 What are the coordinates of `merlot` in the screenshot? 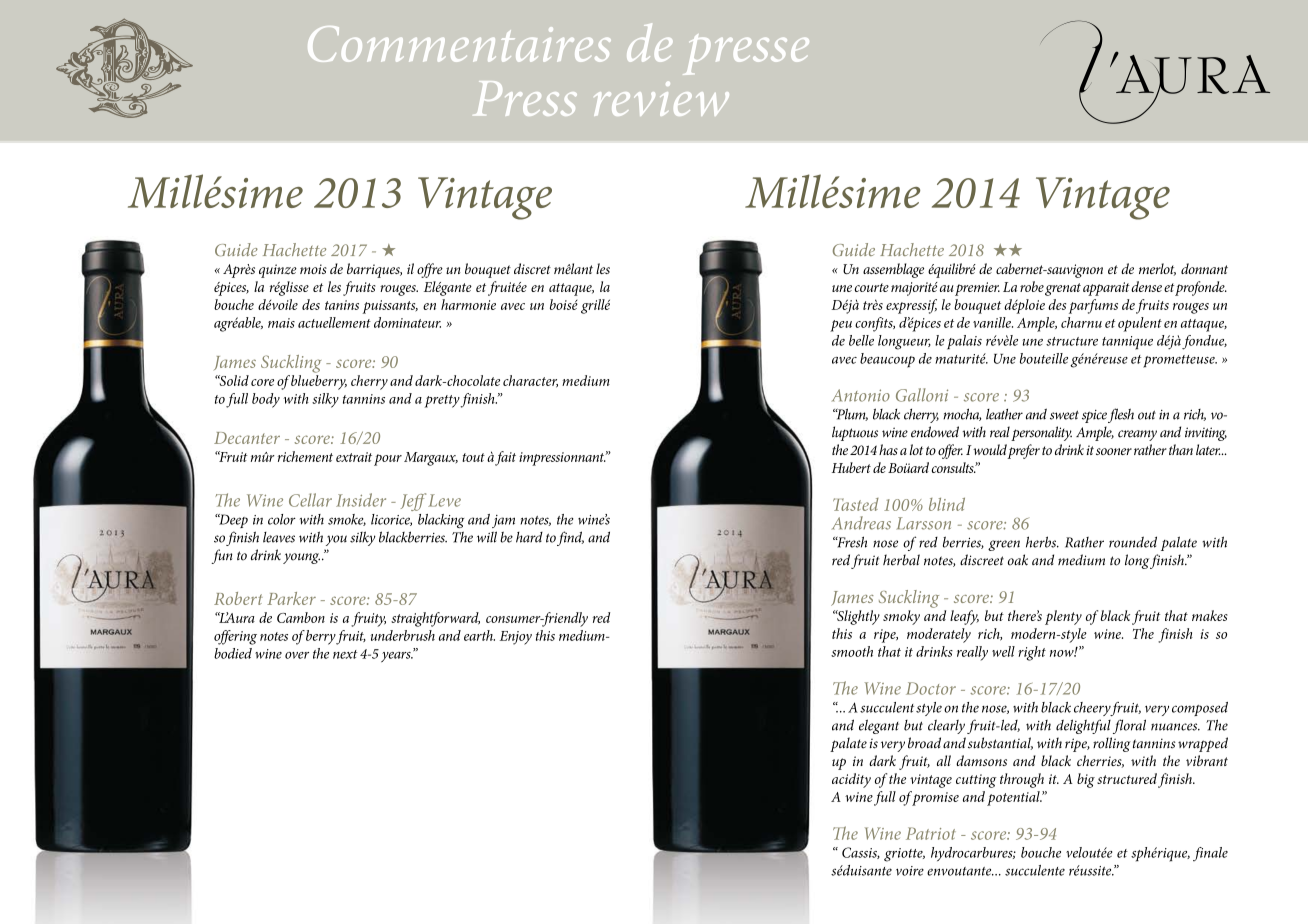 It's located at (1157, 269).
